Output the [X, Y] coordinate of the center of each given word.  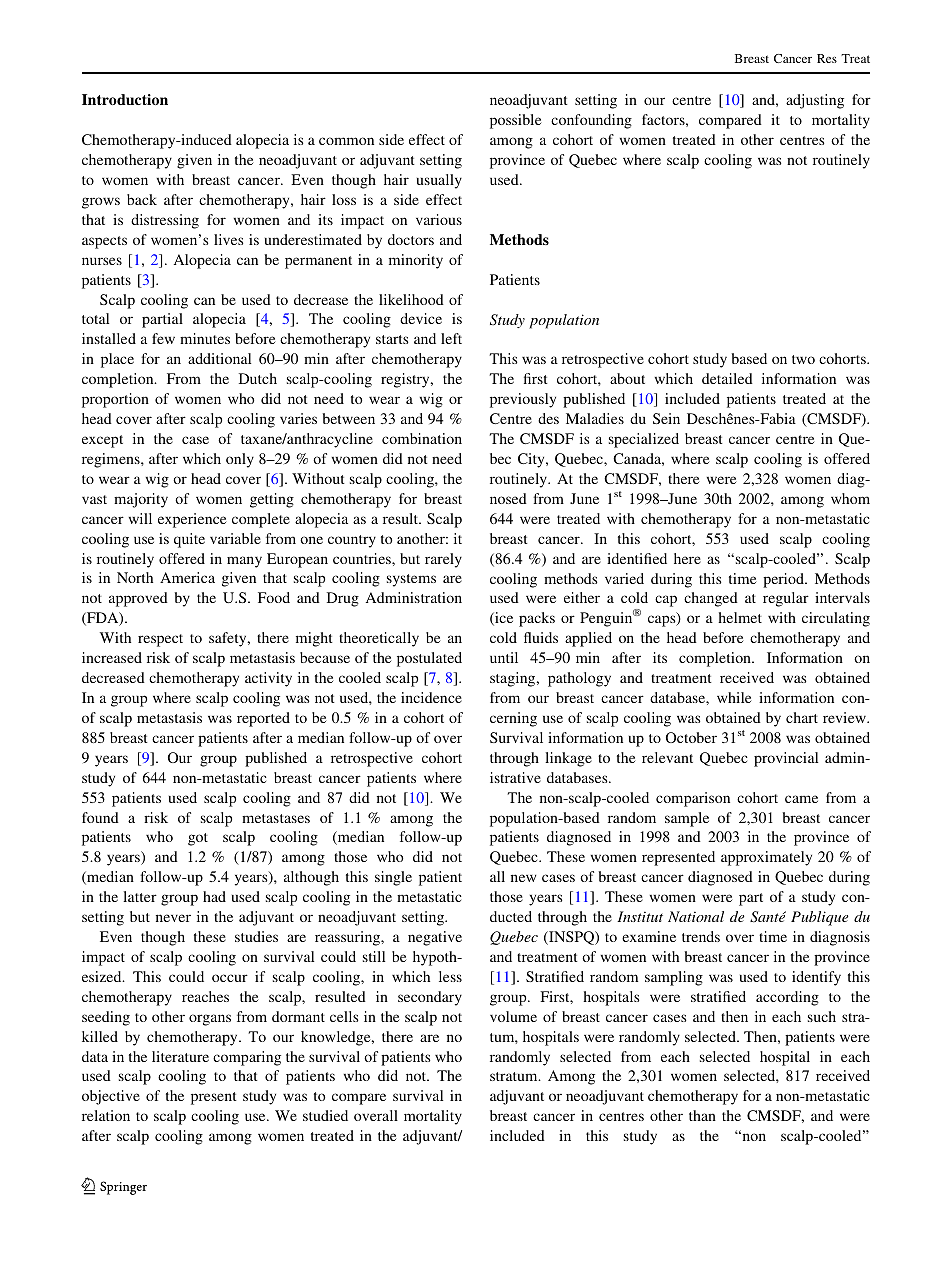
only [240, 460]
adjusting [815, 101]
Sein [666, 418]
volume [513, 1016]
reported [263, 719]
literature [180, 1056]
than [702, 1115]
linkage [568, 759]
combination [422, 438]
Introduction [125, 99]
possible [516, 121]
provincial [786, 759]
